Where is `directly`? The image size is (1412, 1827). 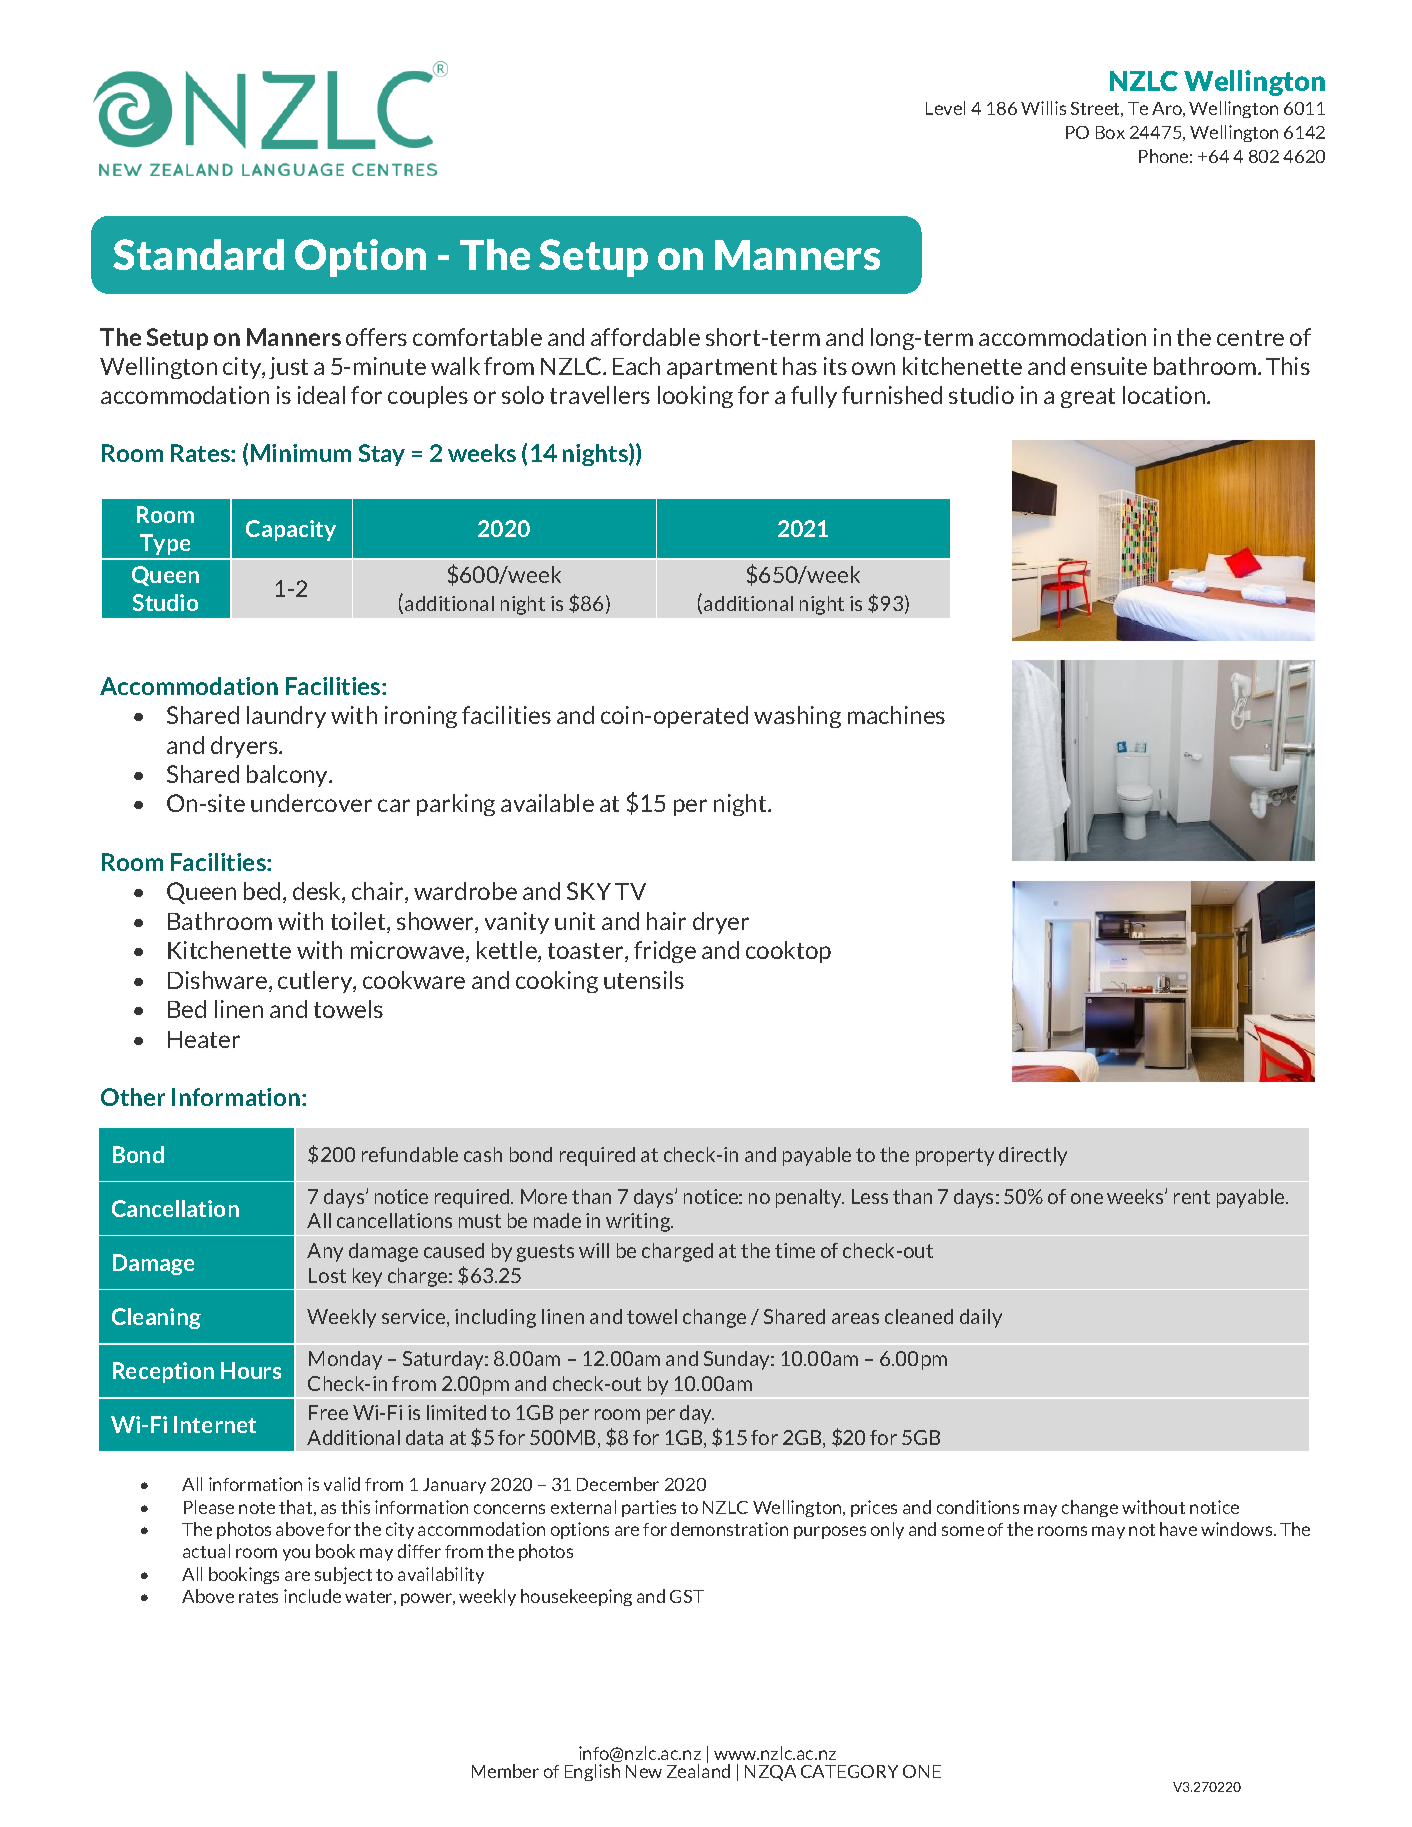
directly is located at coordinates (1033, 1156).
